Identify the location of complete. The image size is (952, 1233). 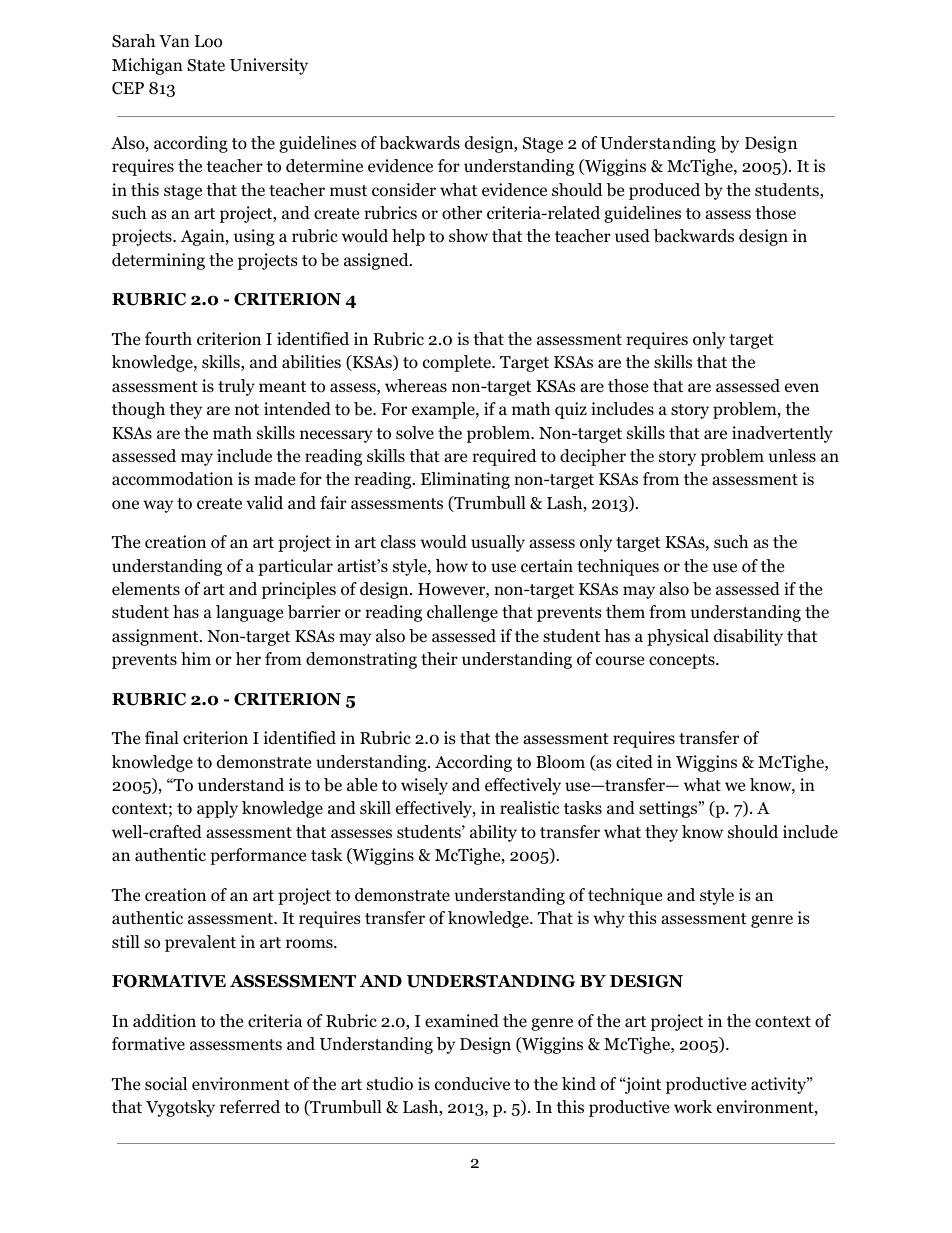
(458, 363).
